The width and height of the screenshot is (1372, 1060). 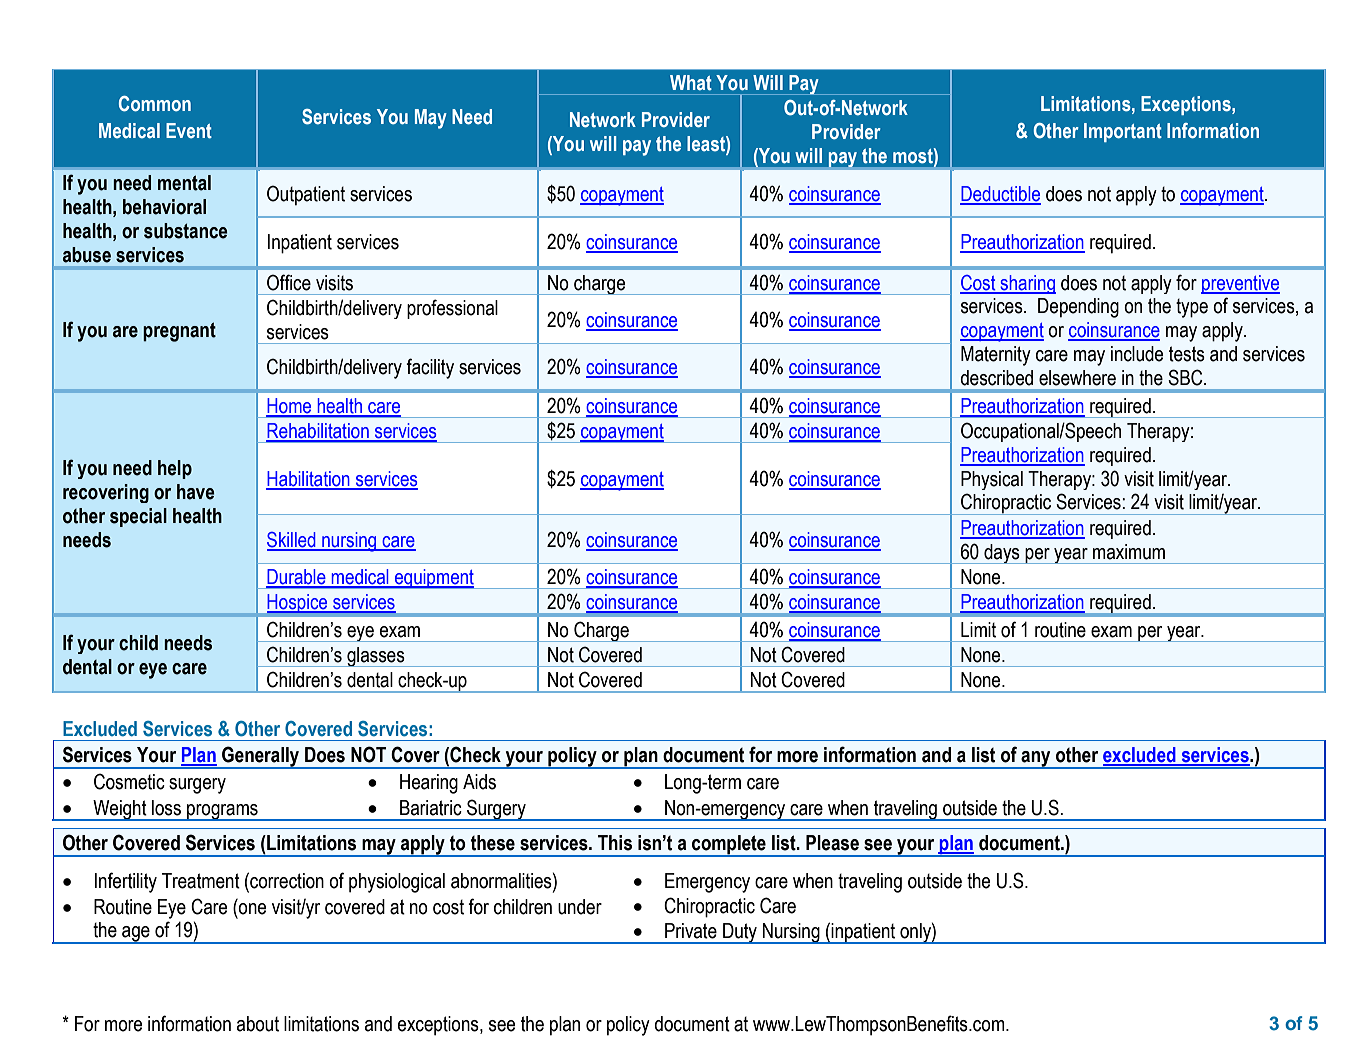 I want to click on equipment, so click(x=434, y=579).
